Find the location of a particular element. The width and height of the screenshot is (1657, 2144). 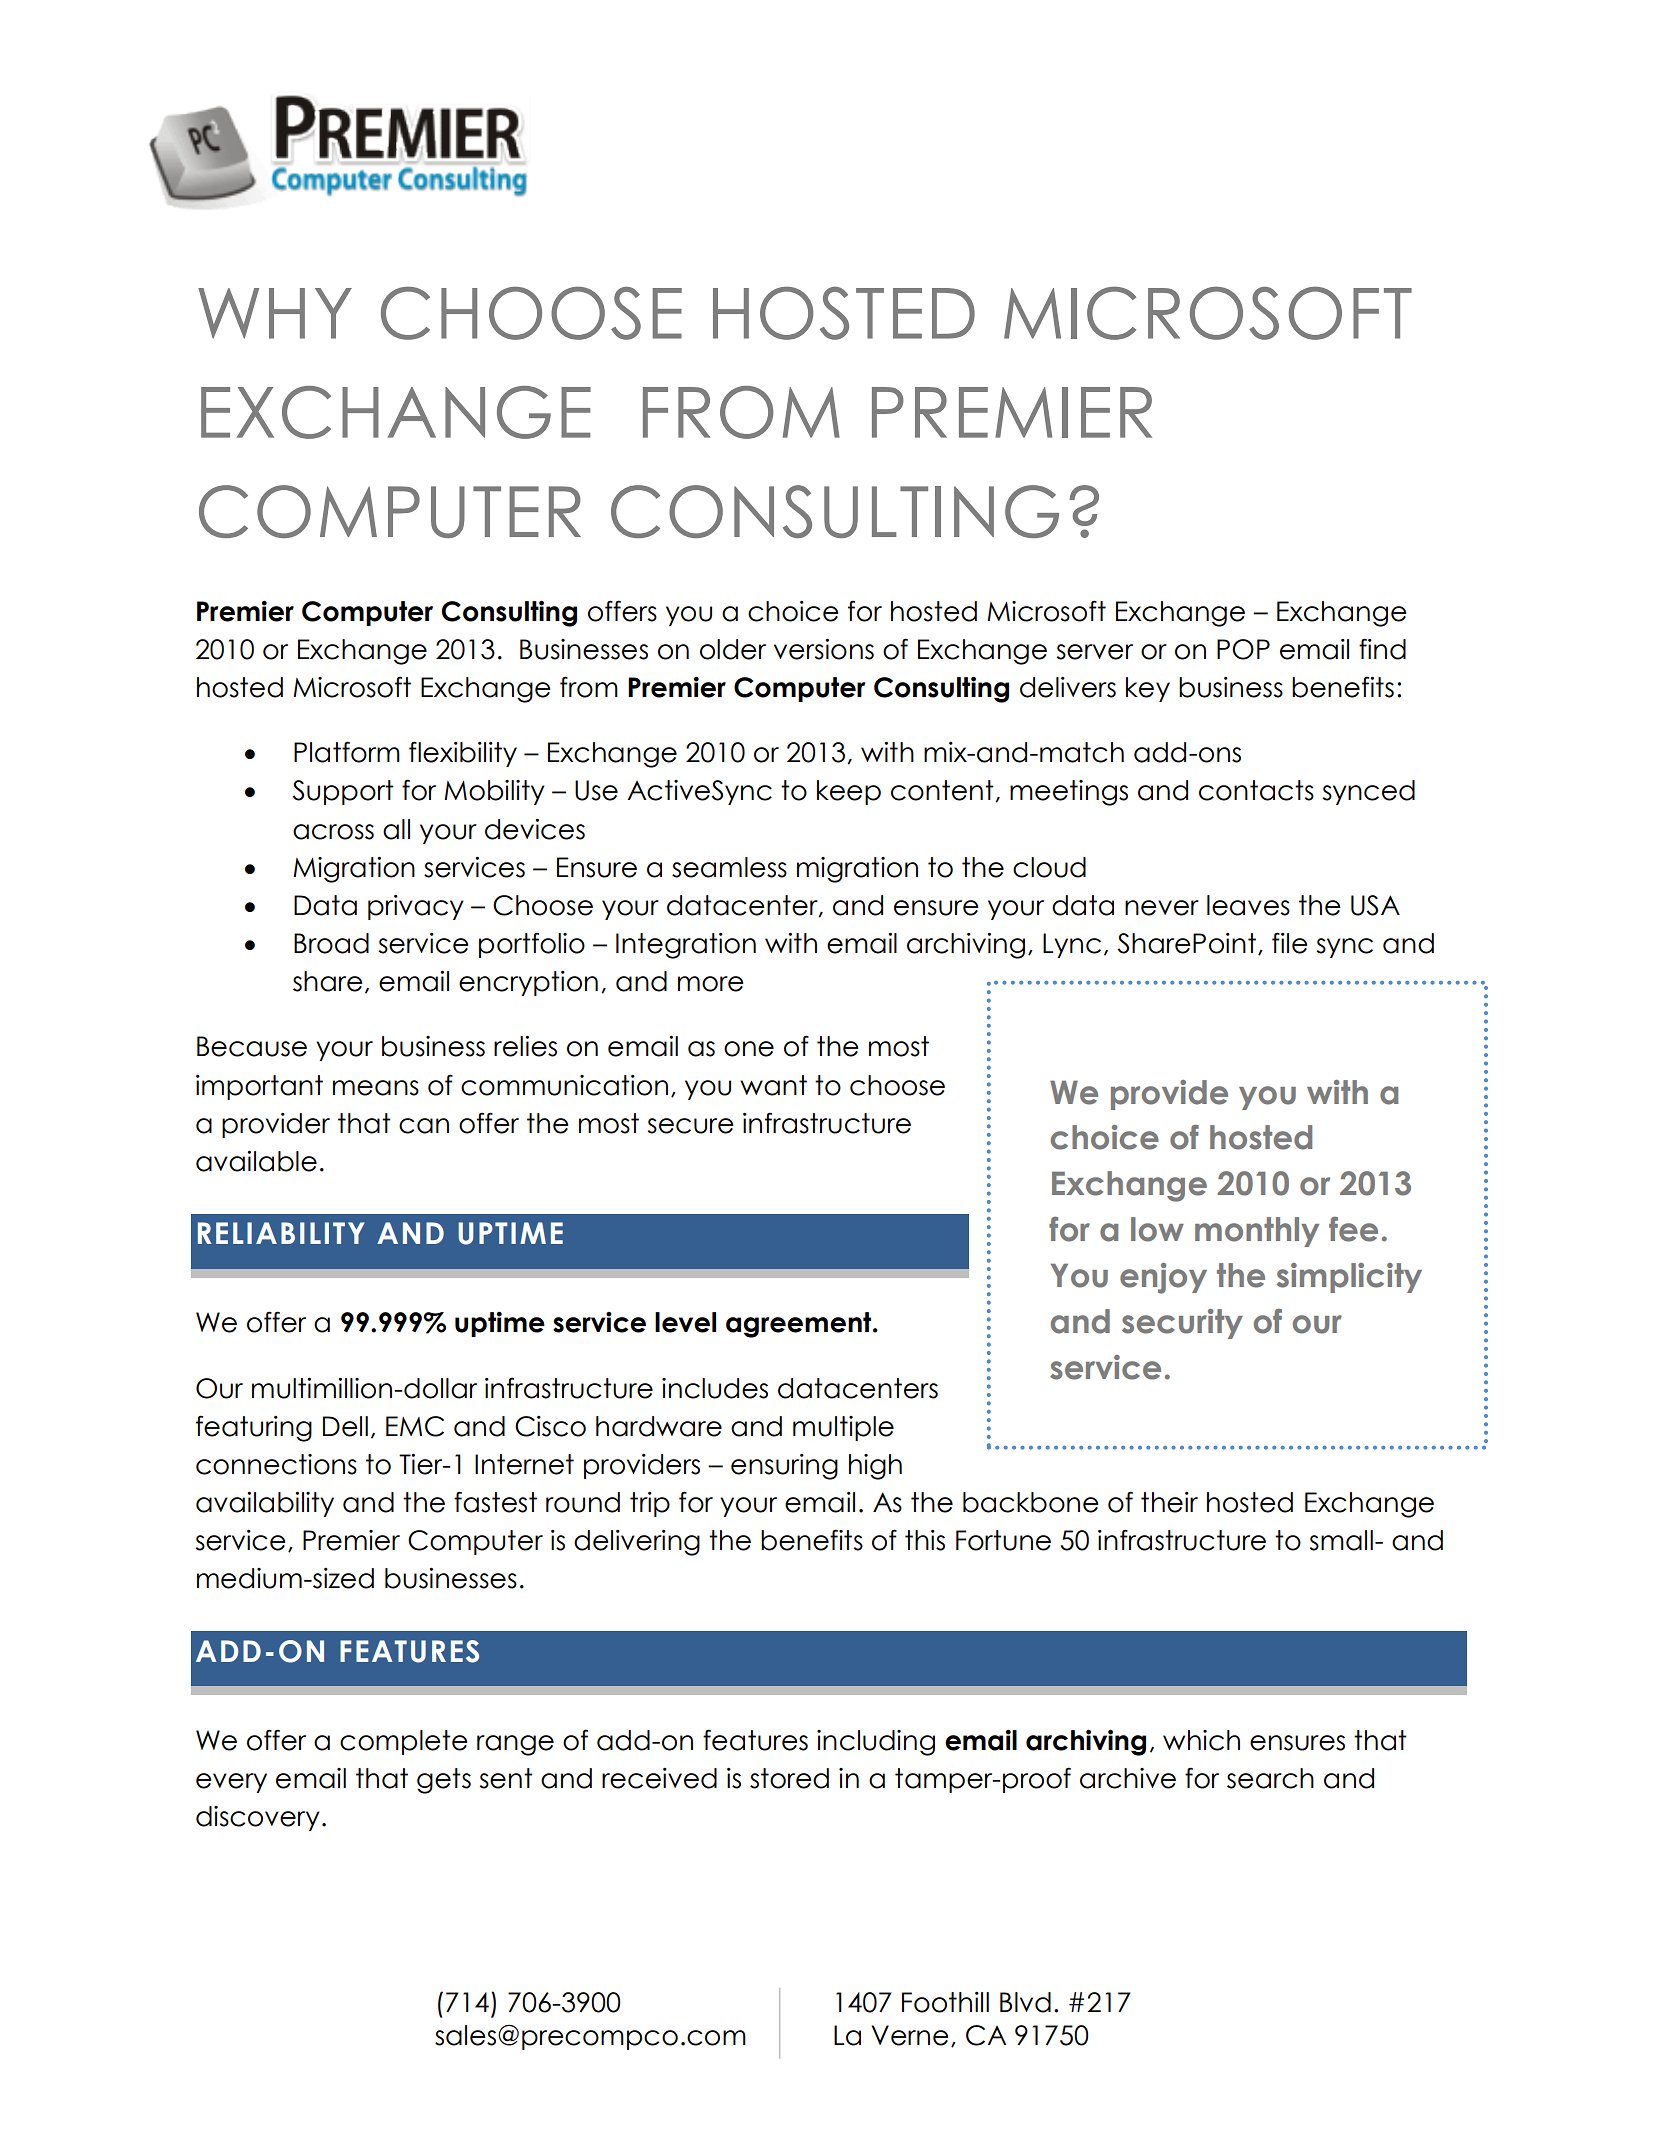

want is located at coordinates (773, 1085).
